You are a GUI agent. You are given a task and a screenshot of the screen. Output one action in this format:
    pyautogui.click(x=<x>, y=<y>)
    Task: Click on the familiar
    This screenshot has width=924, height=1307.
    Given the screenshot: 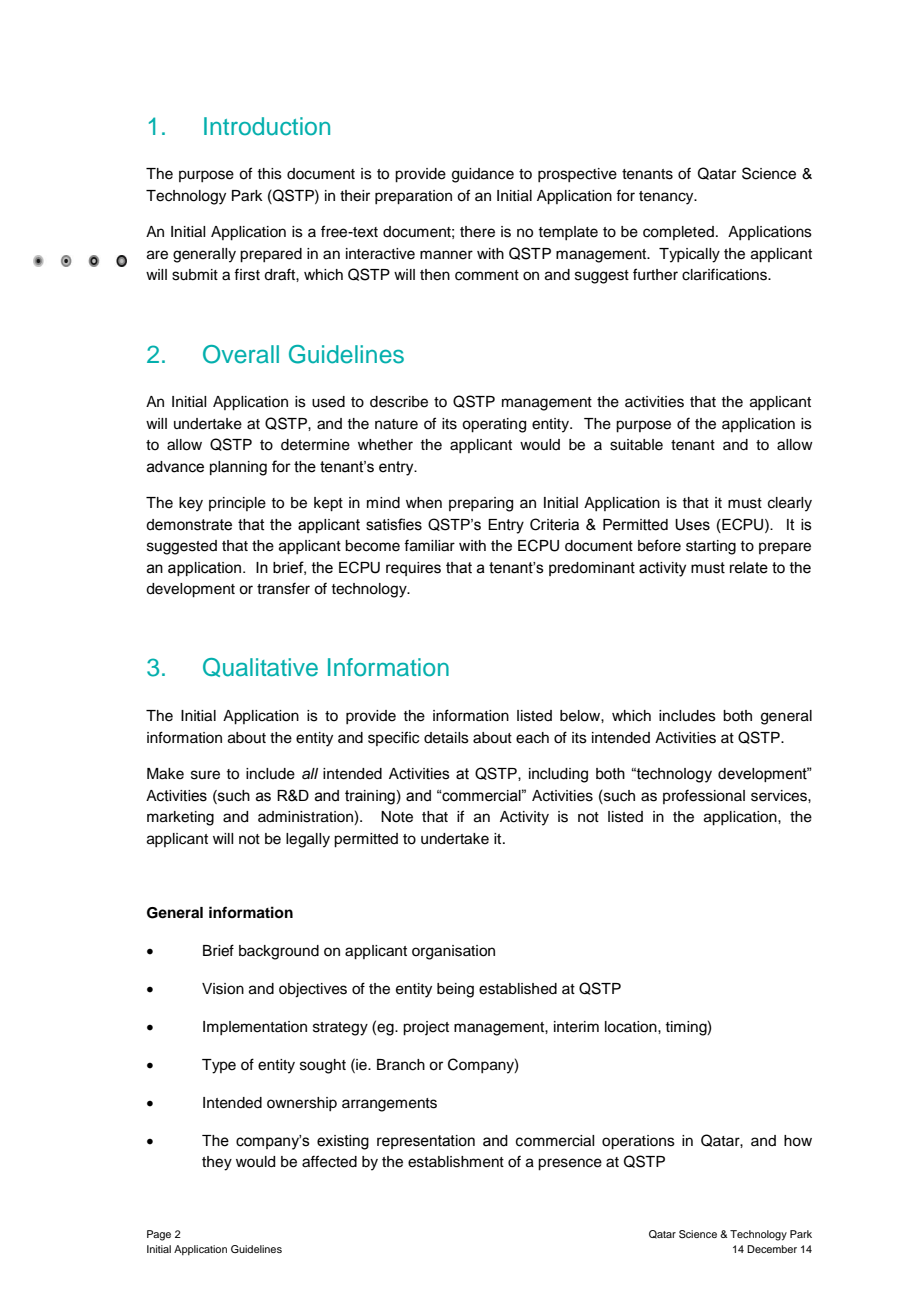 What is the action you would take?
    pyautogui.click(x=429, y=545)
